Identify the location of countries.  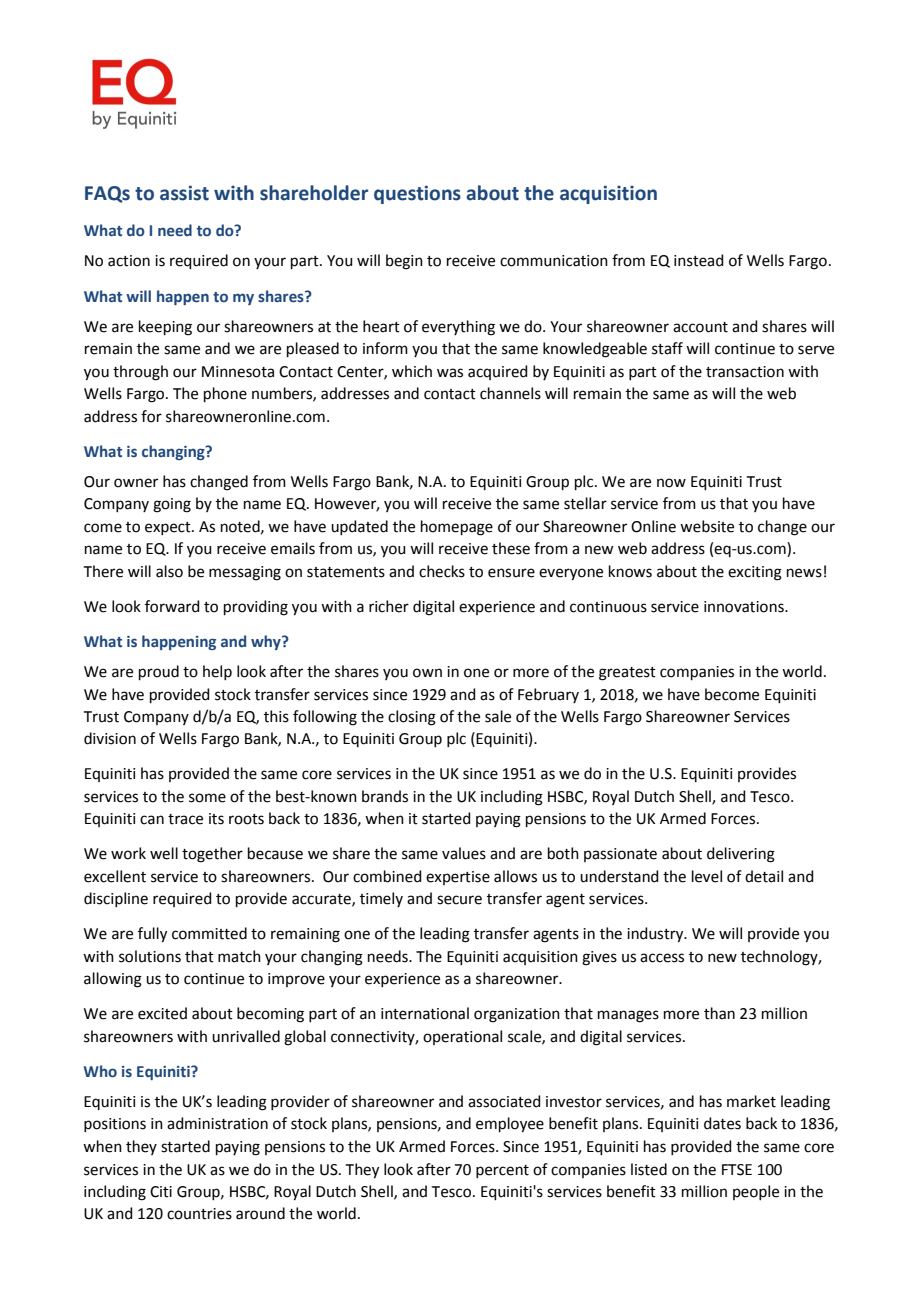
(199, 1214).
